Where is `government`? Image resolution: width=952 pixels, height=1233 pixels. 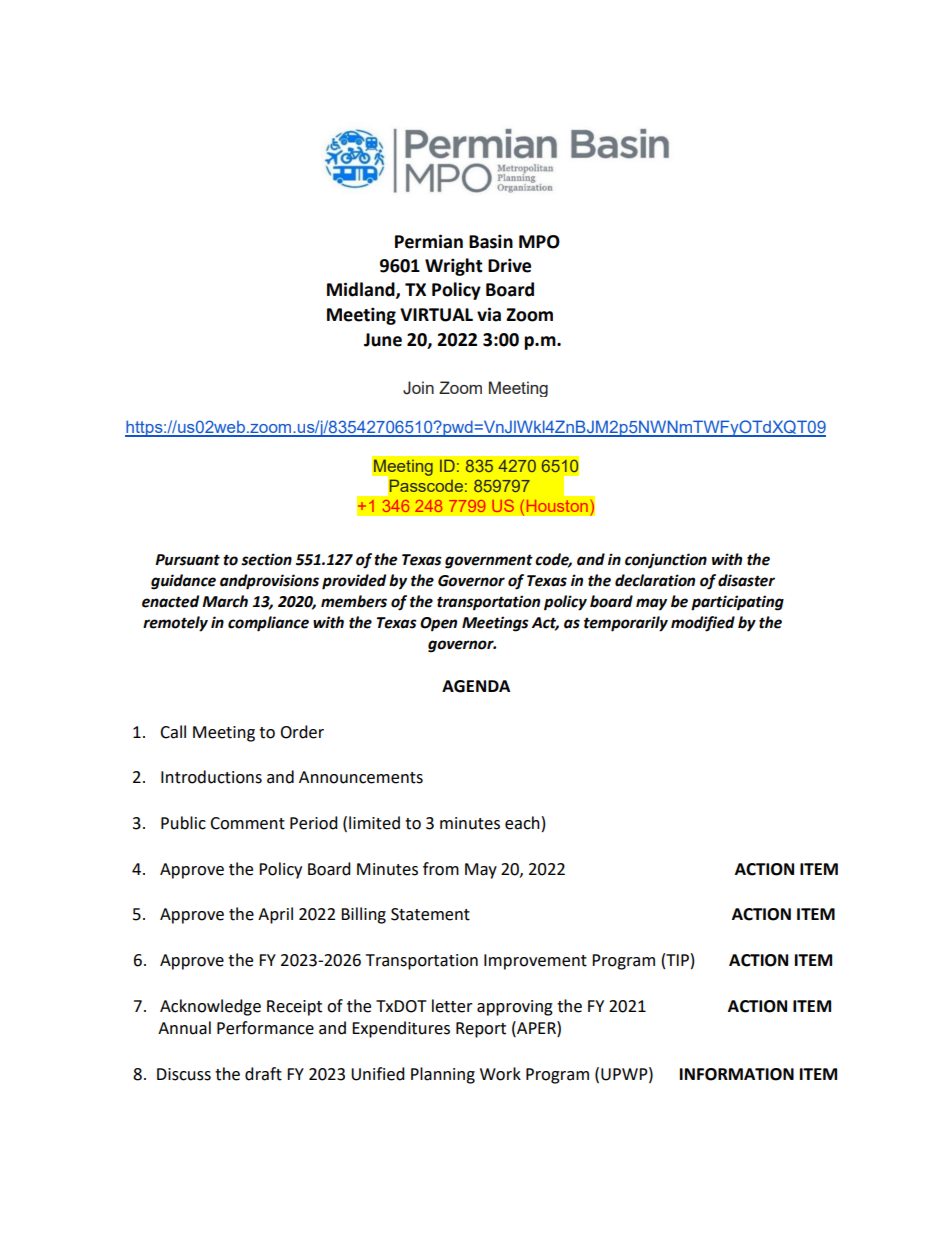 government is located at coordinates (489, 561).
